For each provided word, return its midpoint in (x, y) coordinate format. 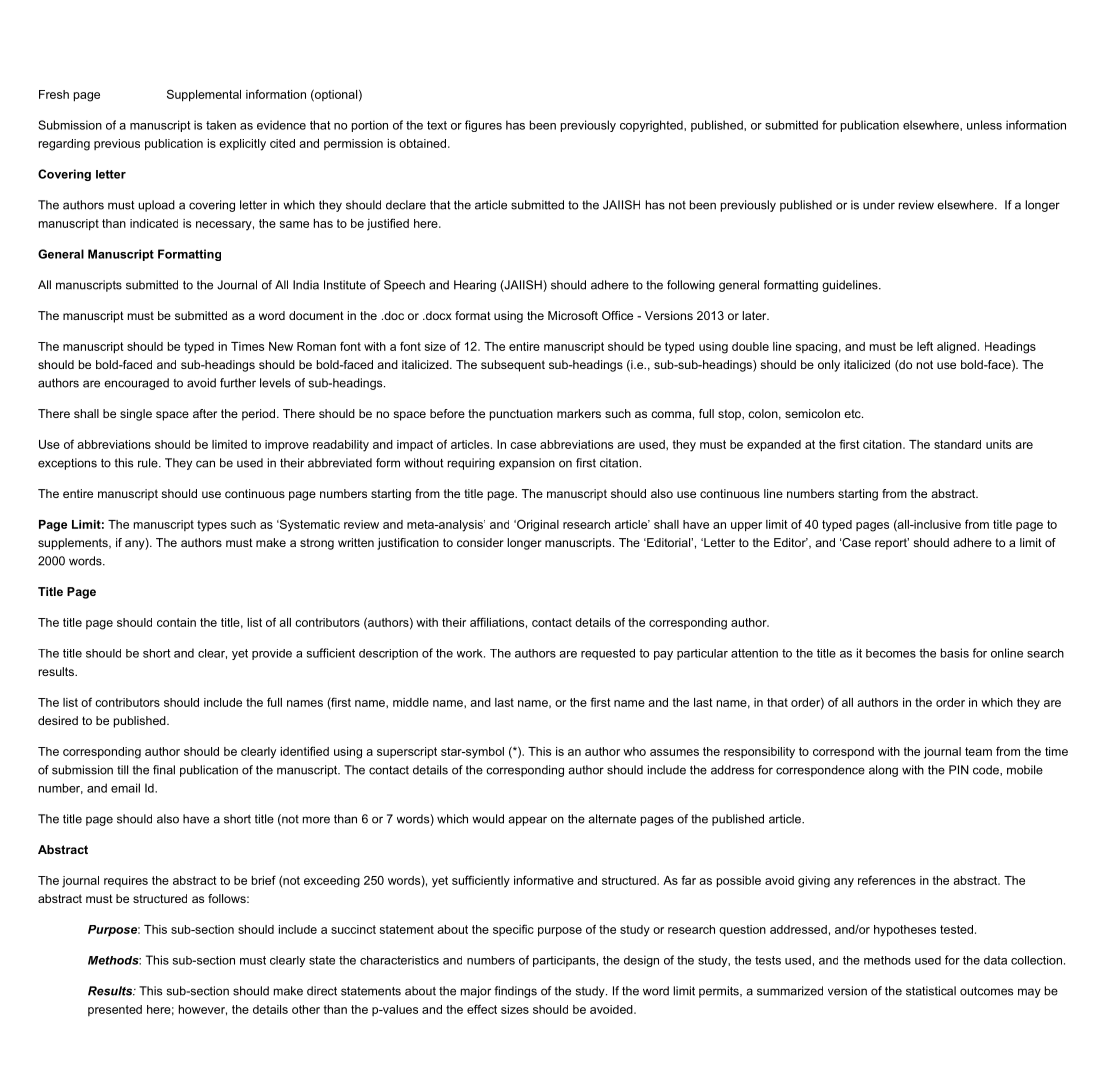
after (205, 413)
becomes (891, 653)
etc (853, 413)
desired (58, 720)
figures (483, 126)
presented (115, 1010)
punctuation (521, 415)
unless (984, 125)
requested (608, 654)
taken (221, 125)
